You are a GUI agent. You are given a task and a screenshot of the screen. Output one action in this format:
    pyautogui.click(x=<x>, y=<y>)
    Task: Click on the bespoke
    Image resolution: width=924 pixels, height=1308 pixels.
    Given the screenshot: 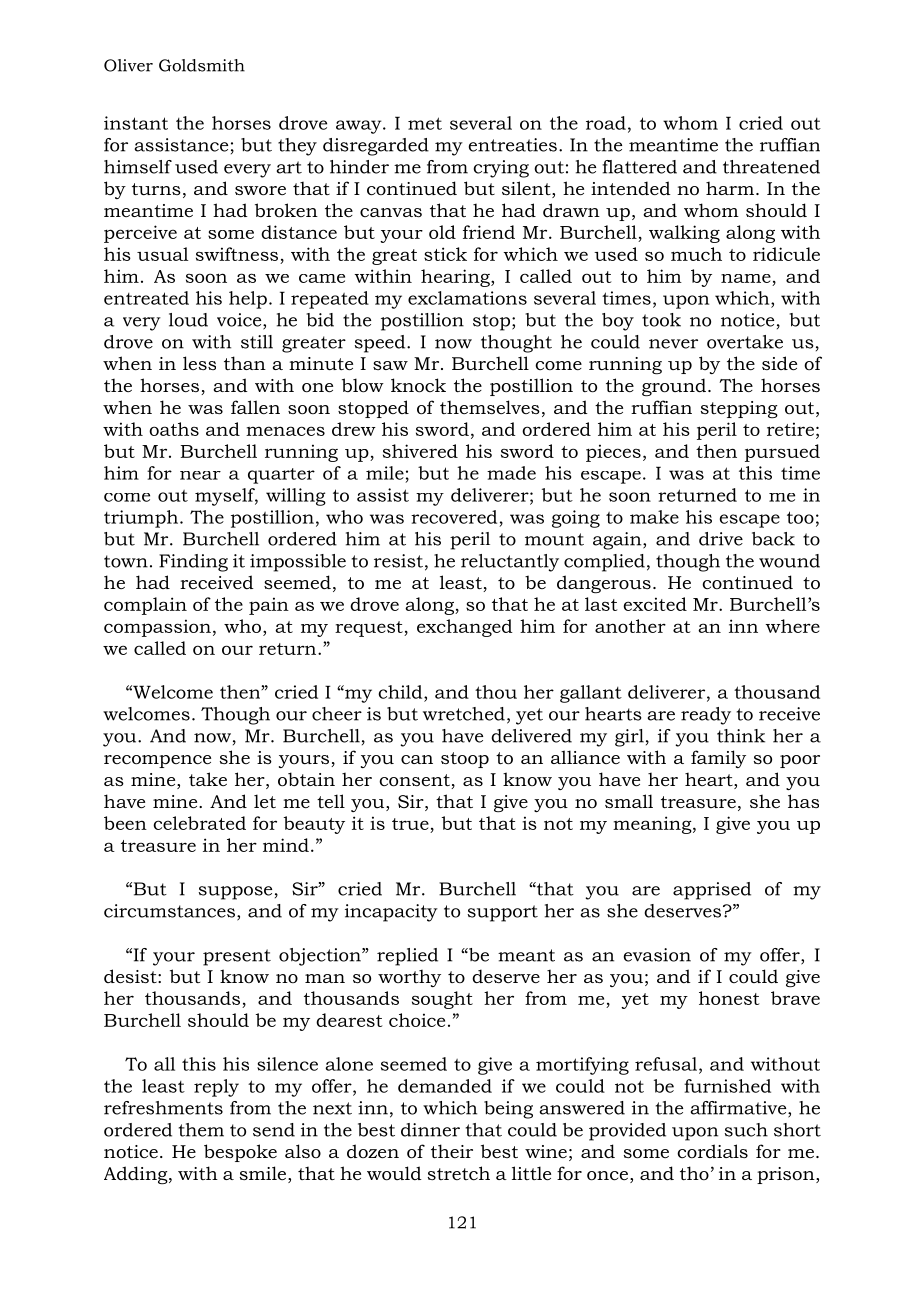 What is the action you would take?
    pyautogui.click(x=240, y=1153)
